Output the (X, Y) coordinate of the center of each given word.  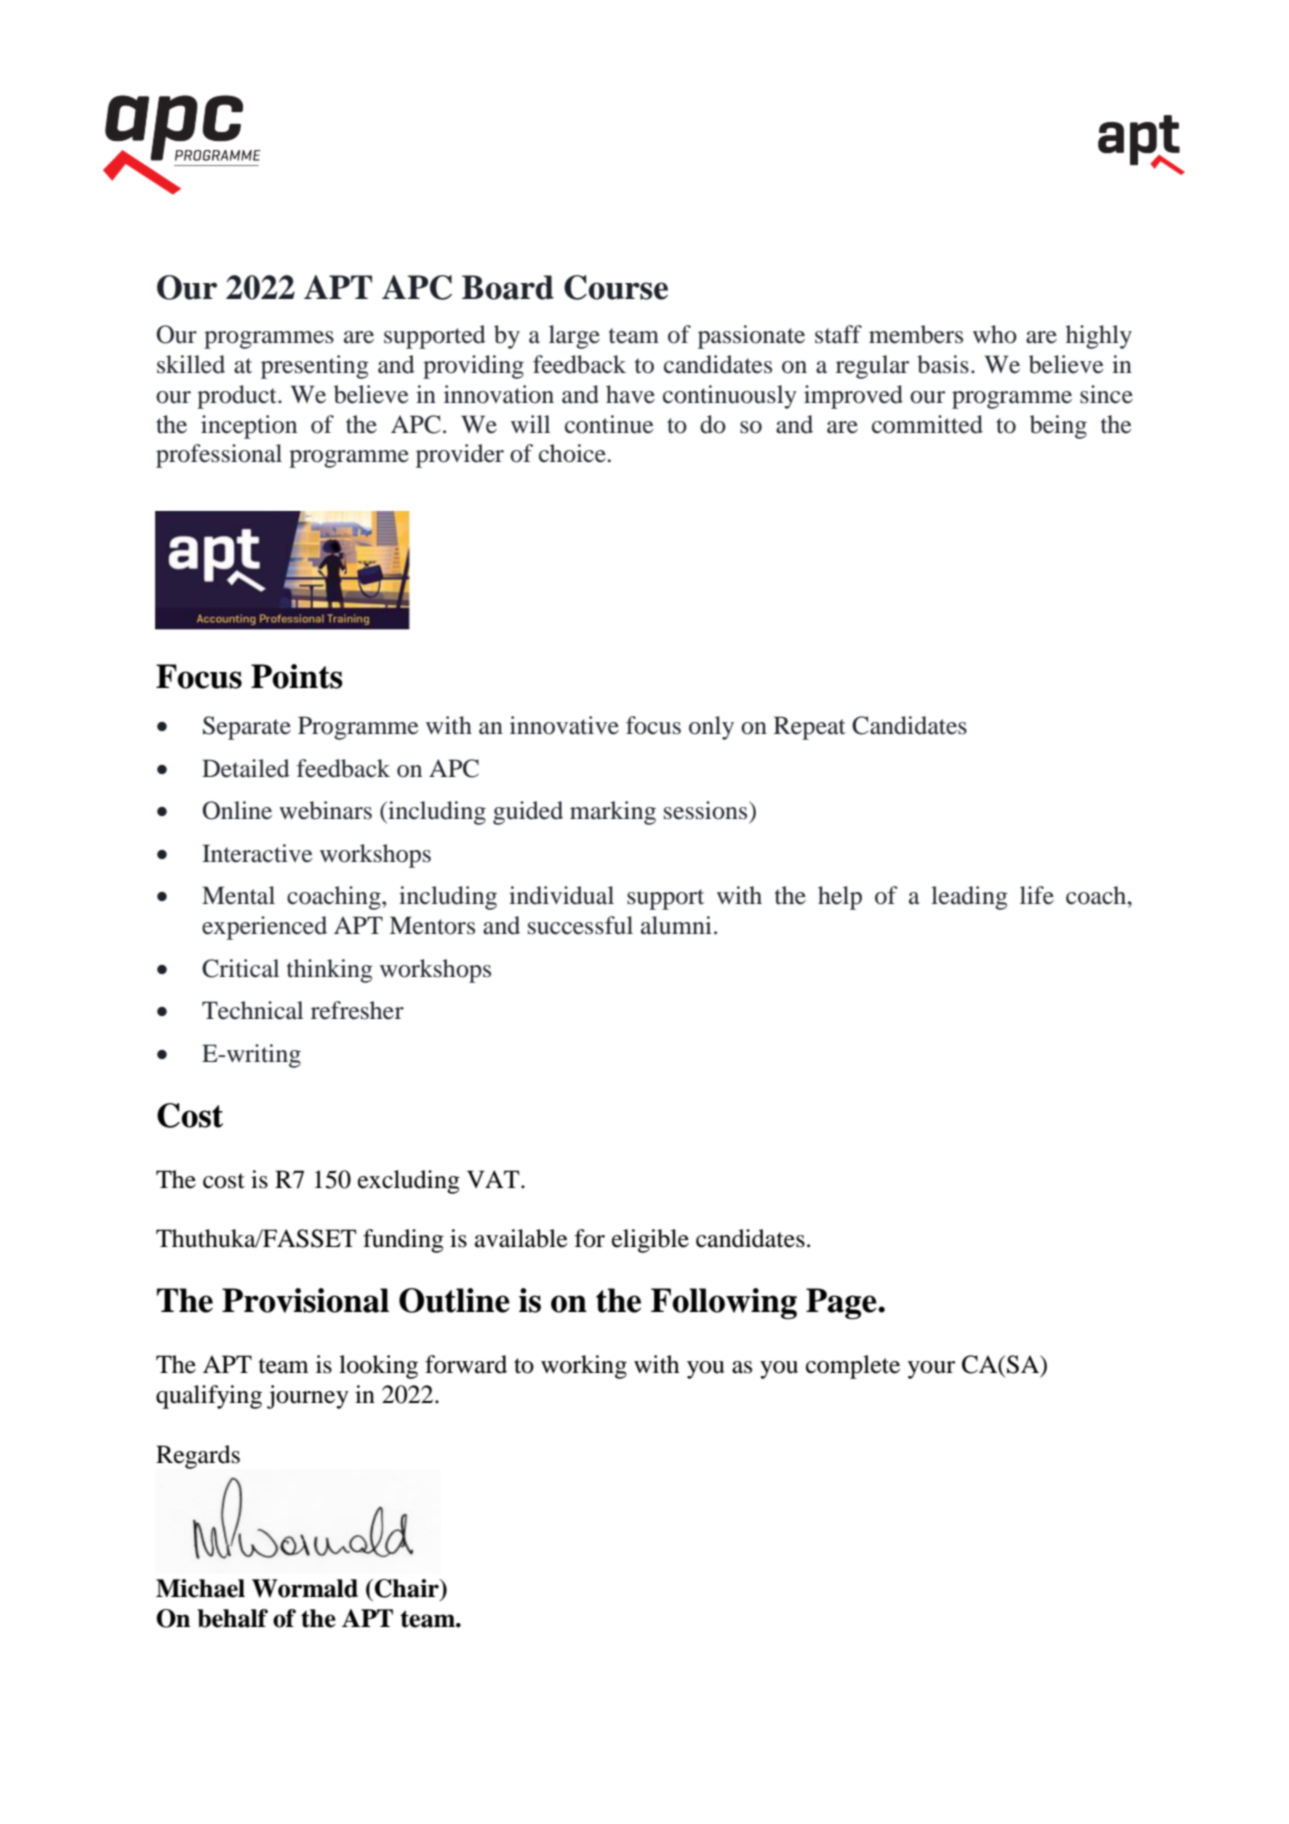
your (931, 1370)
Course (616, 287)
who (995, 334)
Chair (408, 1588)
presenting (315, 367)
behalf (233, 1618)
